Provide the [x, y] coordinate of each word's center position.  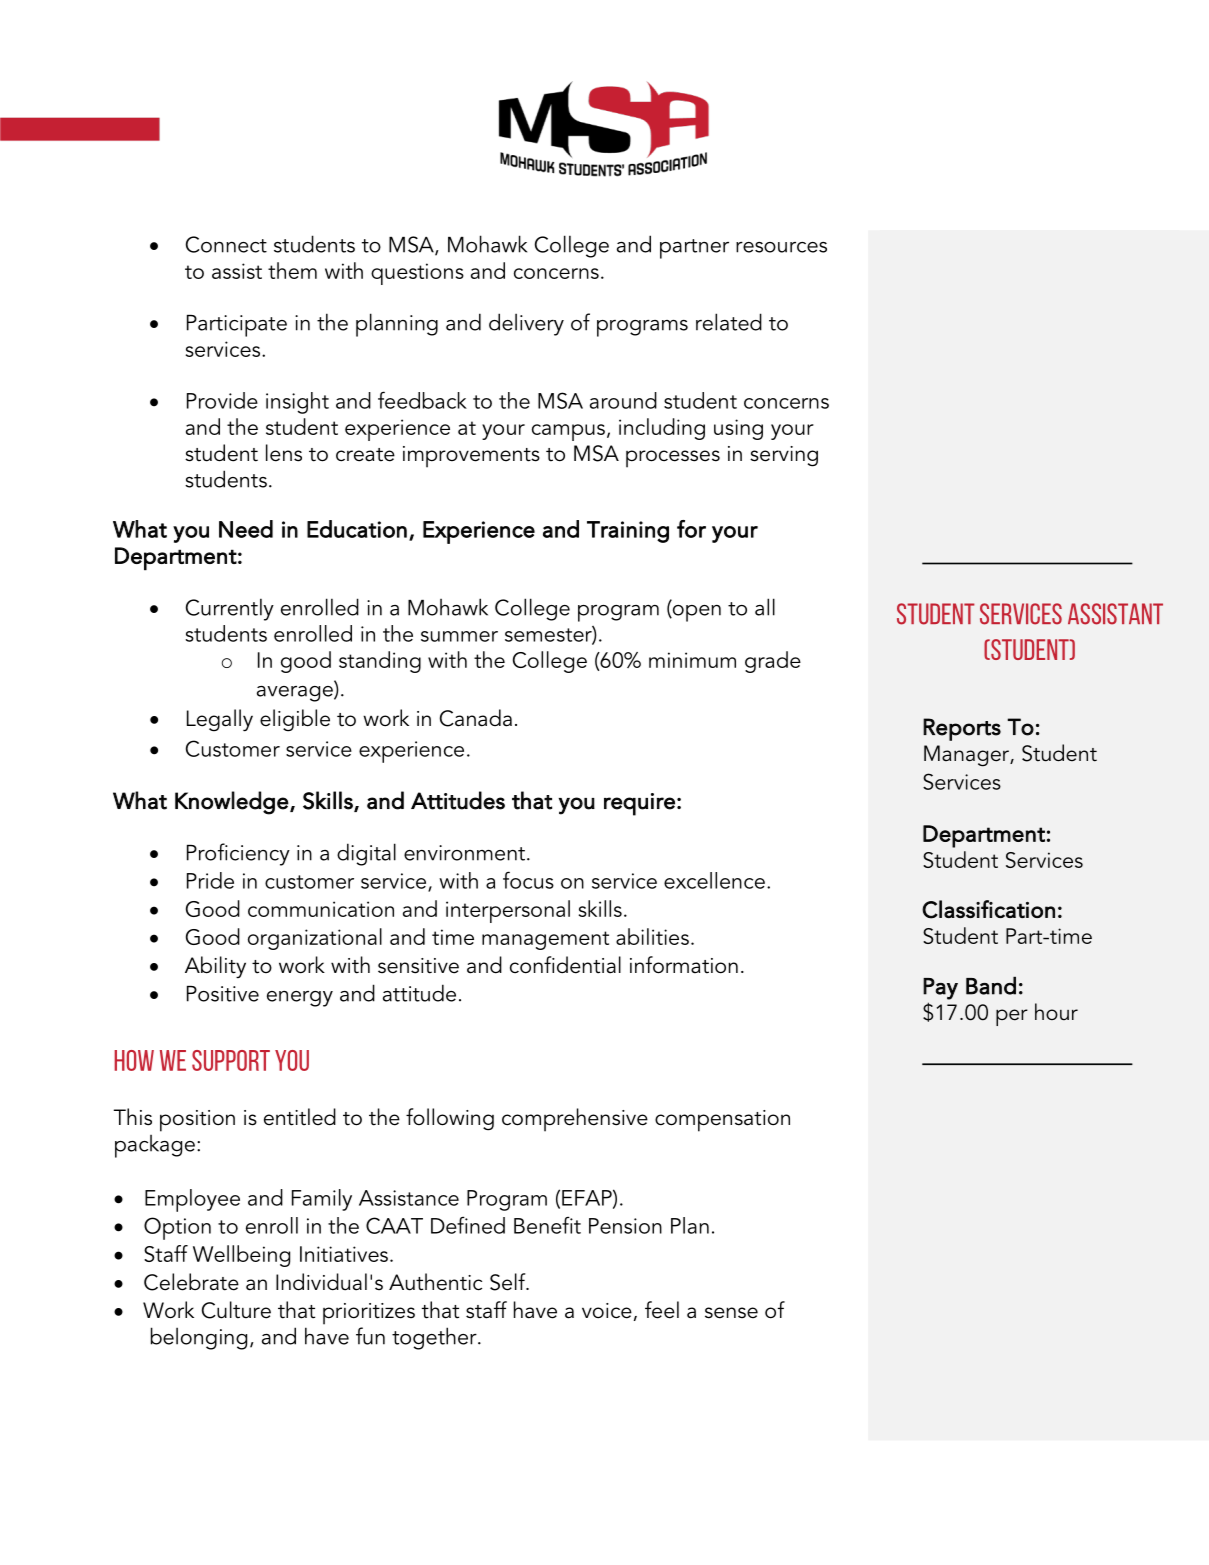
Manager [967, 756]
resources [781, 247]
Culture [236, 1310]
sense [731, 1313]
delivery [526, 324]
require [639, 804]
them [292, 270]
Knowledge [232, 803]
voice [607, 1311]
